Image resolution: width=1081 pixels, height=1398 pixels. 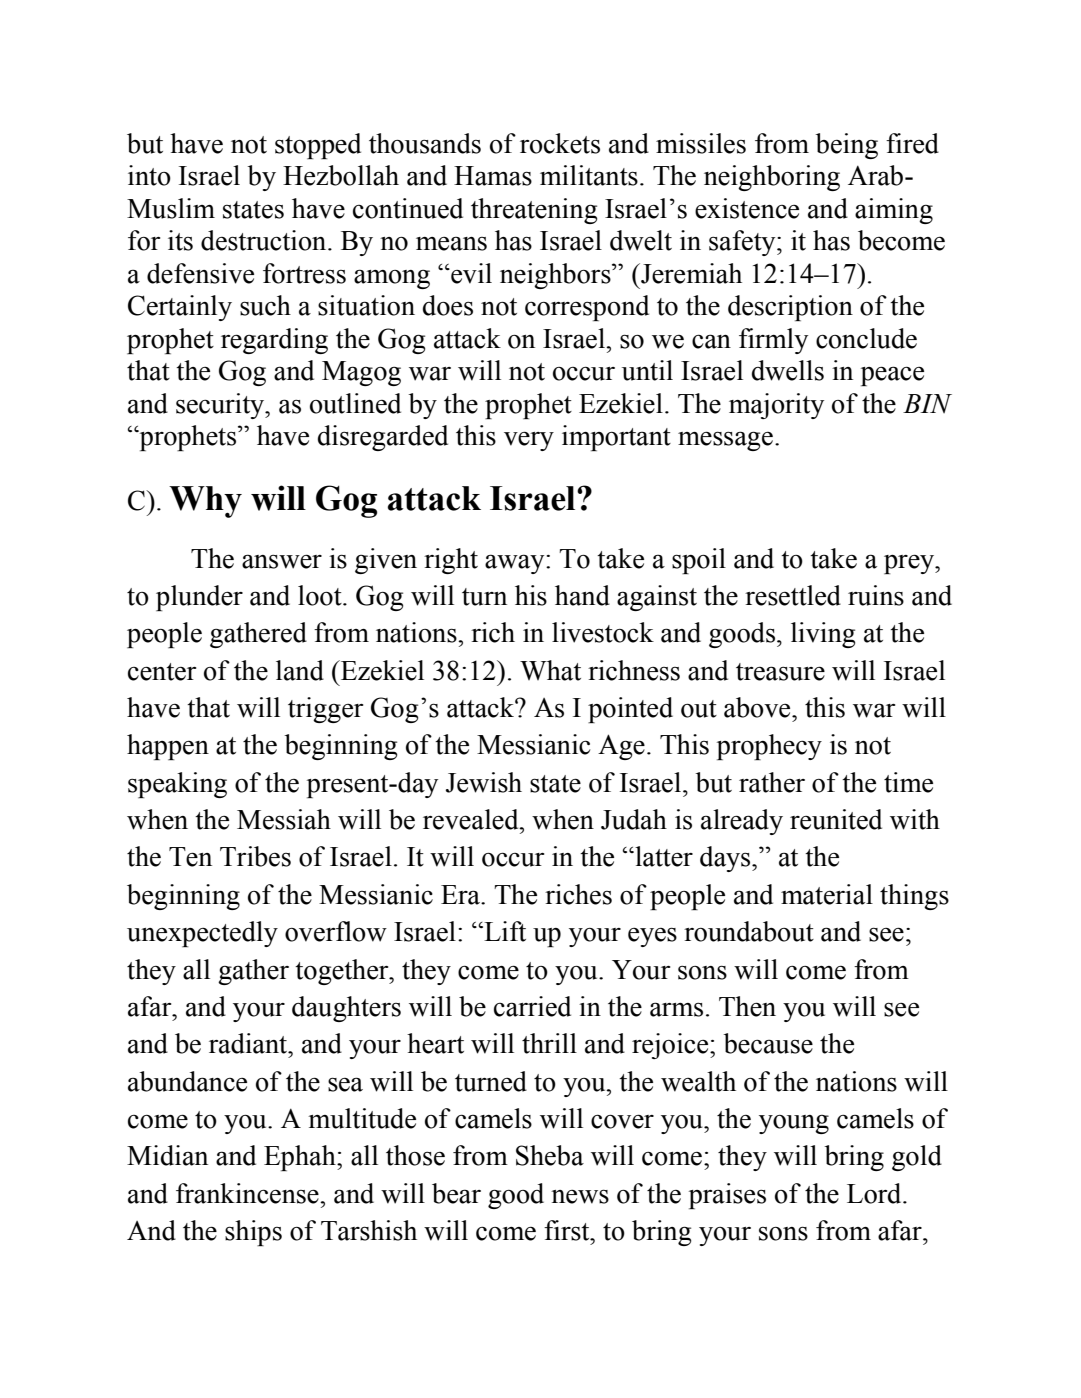 I want to click on treasure, so click(x=780, y=672).
